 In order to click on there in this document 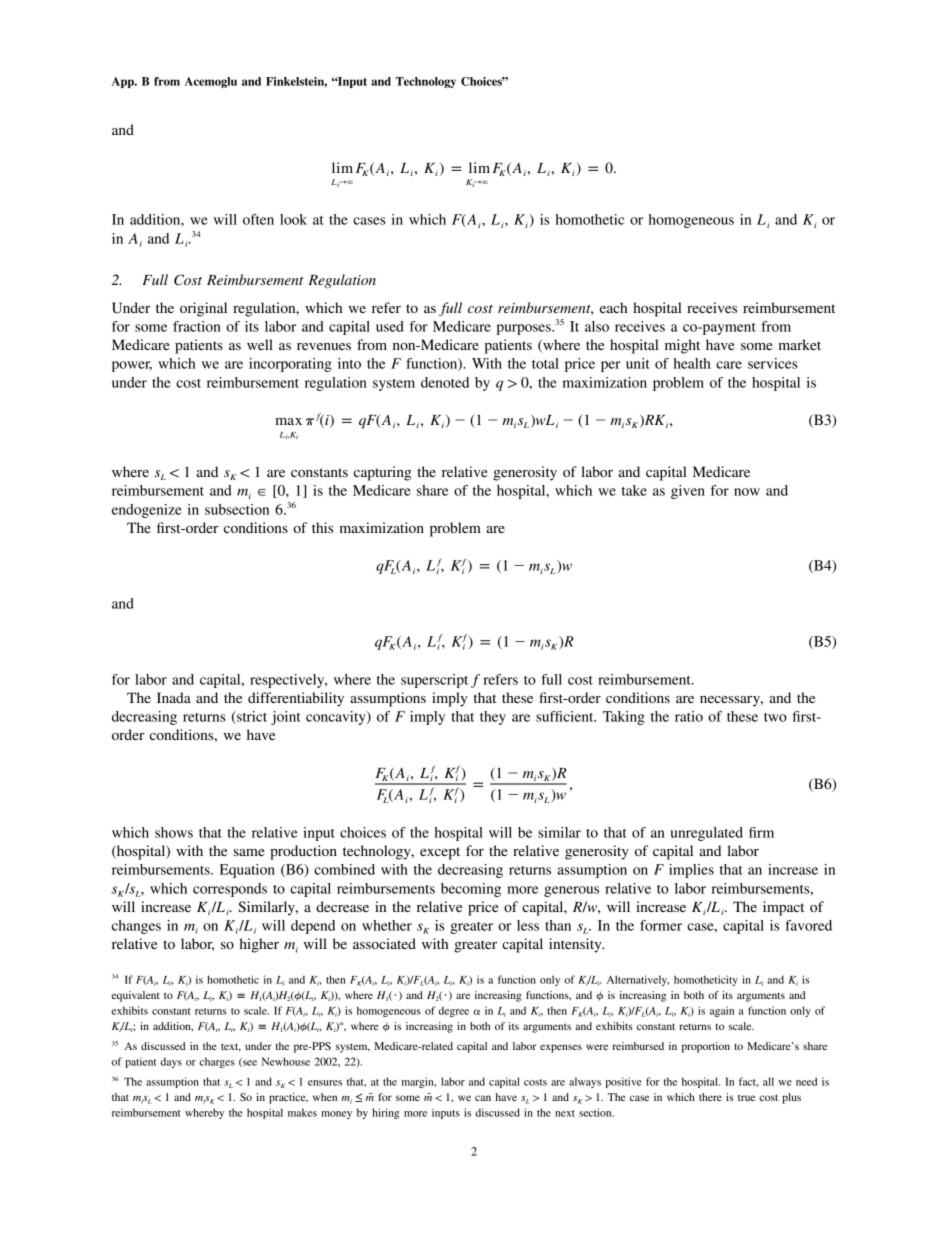, I will do `click(710, 1097)`.
